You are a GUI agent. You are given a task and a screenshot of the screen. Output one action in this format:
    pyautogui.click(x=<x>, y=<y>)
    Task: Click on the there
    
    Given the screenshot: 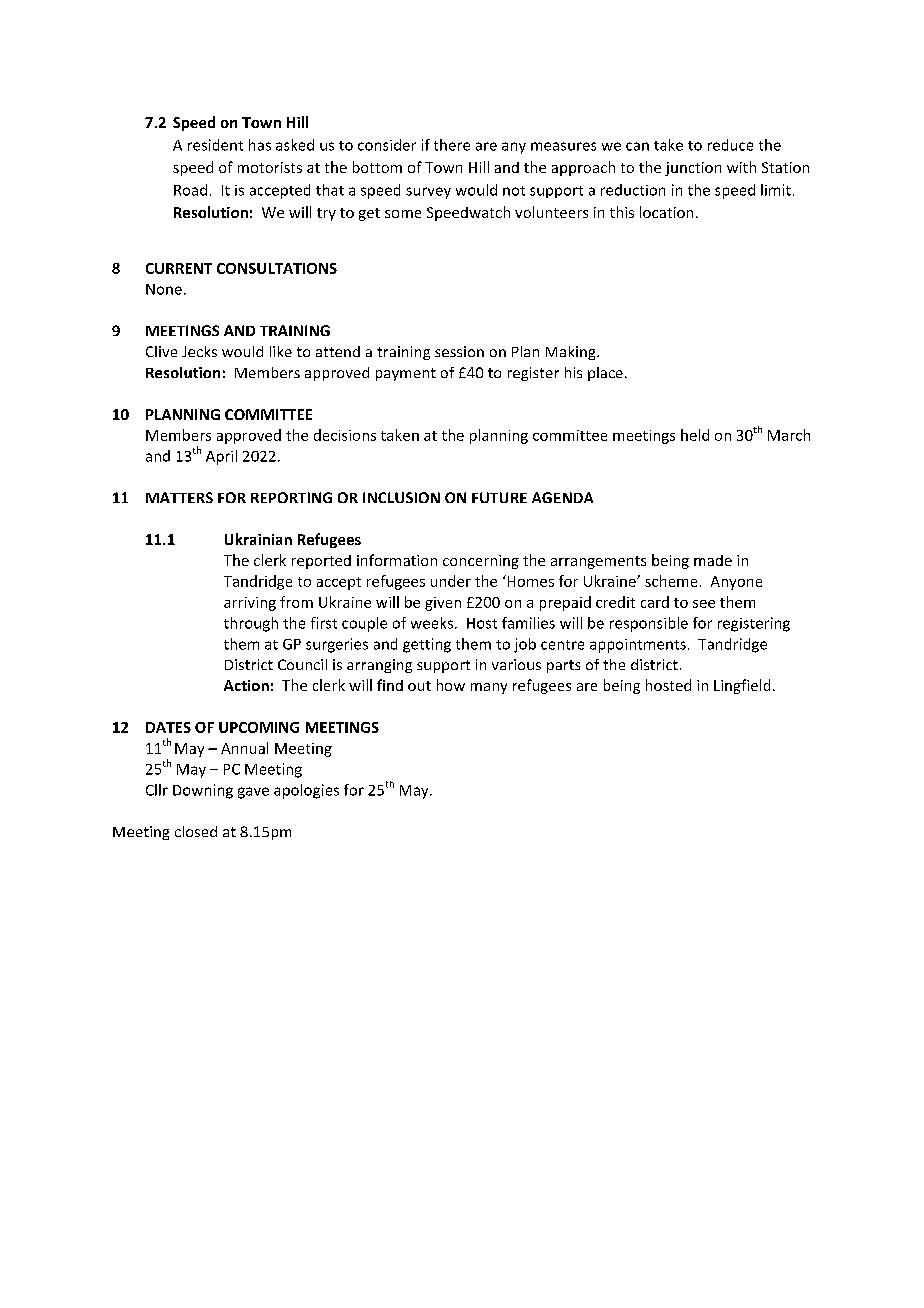 What is the action you would take?
    pyautogui.click(x=452, y=145)
